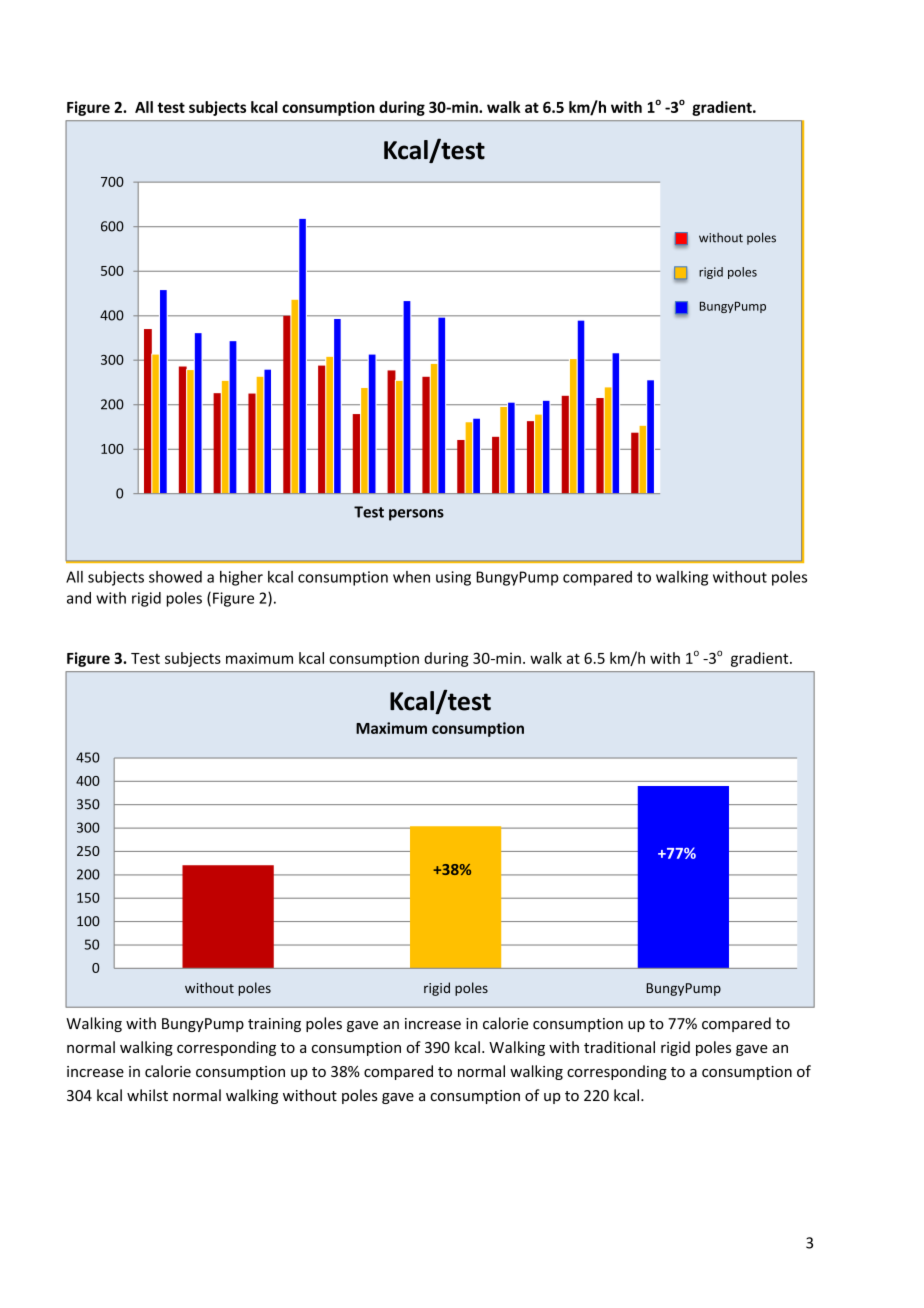 The height and width of the screenshot is (1308, 924). Describe the element at coordinates (411, 577) in the screenshot. I see `when` at that location.
